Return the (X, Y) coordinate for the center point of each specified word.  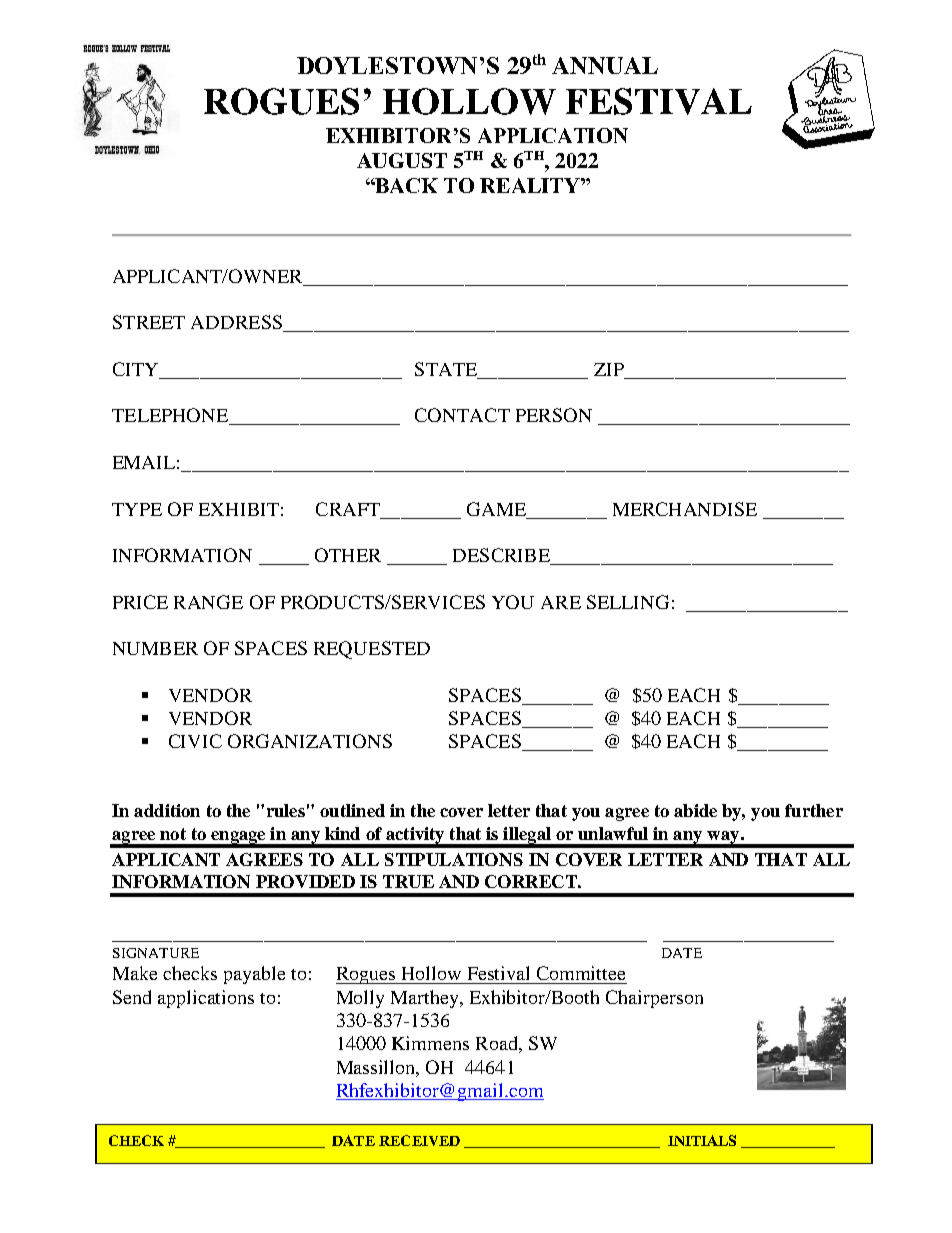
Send (132, 997)
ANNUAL (605, 65)
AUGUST (402, 160)
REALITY (531, 185)
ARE (561, 602)
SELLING (628, 602)
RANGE (208, 602)
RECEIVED (419, 1140)
